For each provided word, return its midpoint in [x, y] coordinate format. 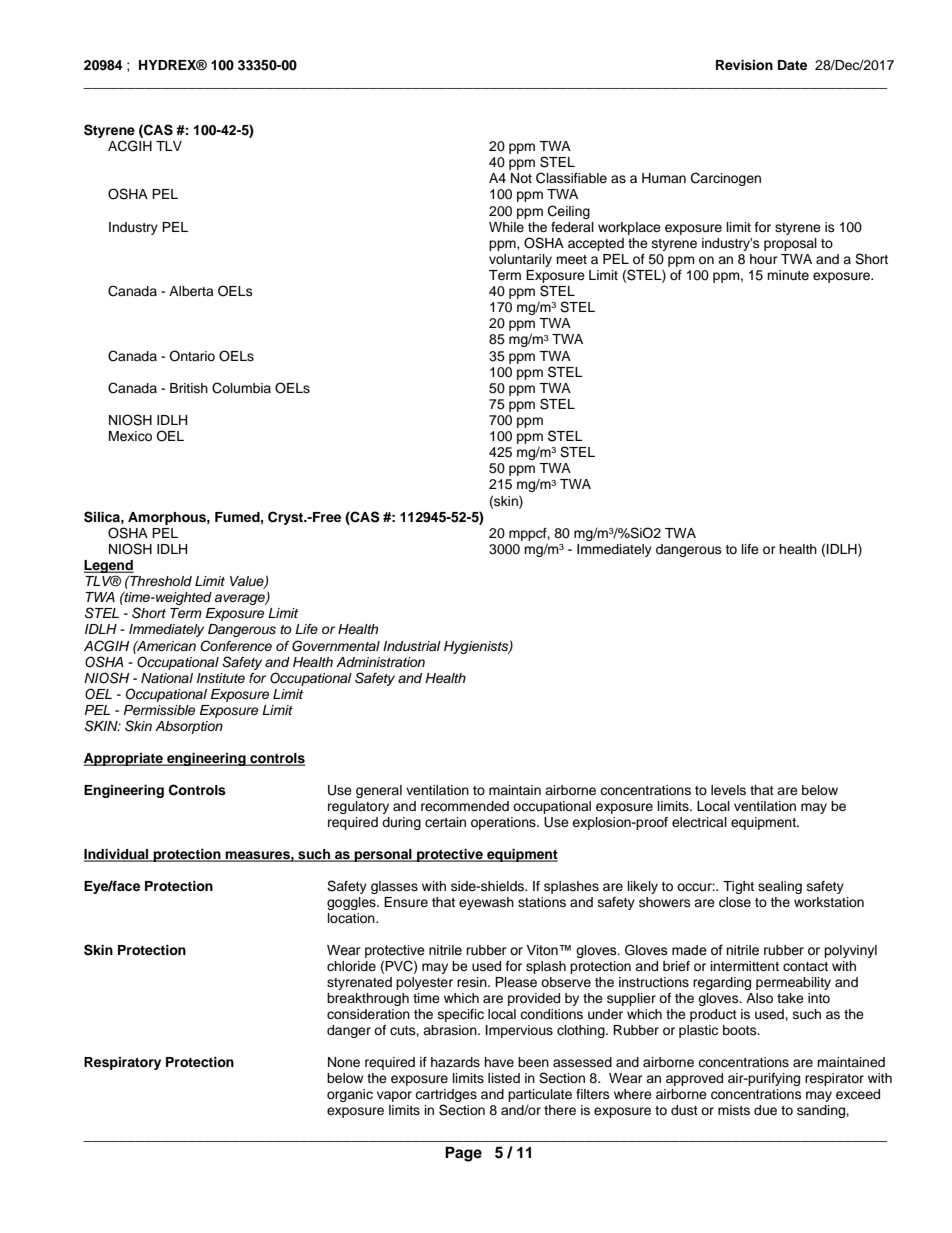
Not [521, 178]
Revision [744, 65]
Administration [380, 662]
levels [728, 790]
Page [463, 1154]
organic [350, 1095]
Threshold [160, 580]
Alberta [191, 291]
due [765, 1110]
